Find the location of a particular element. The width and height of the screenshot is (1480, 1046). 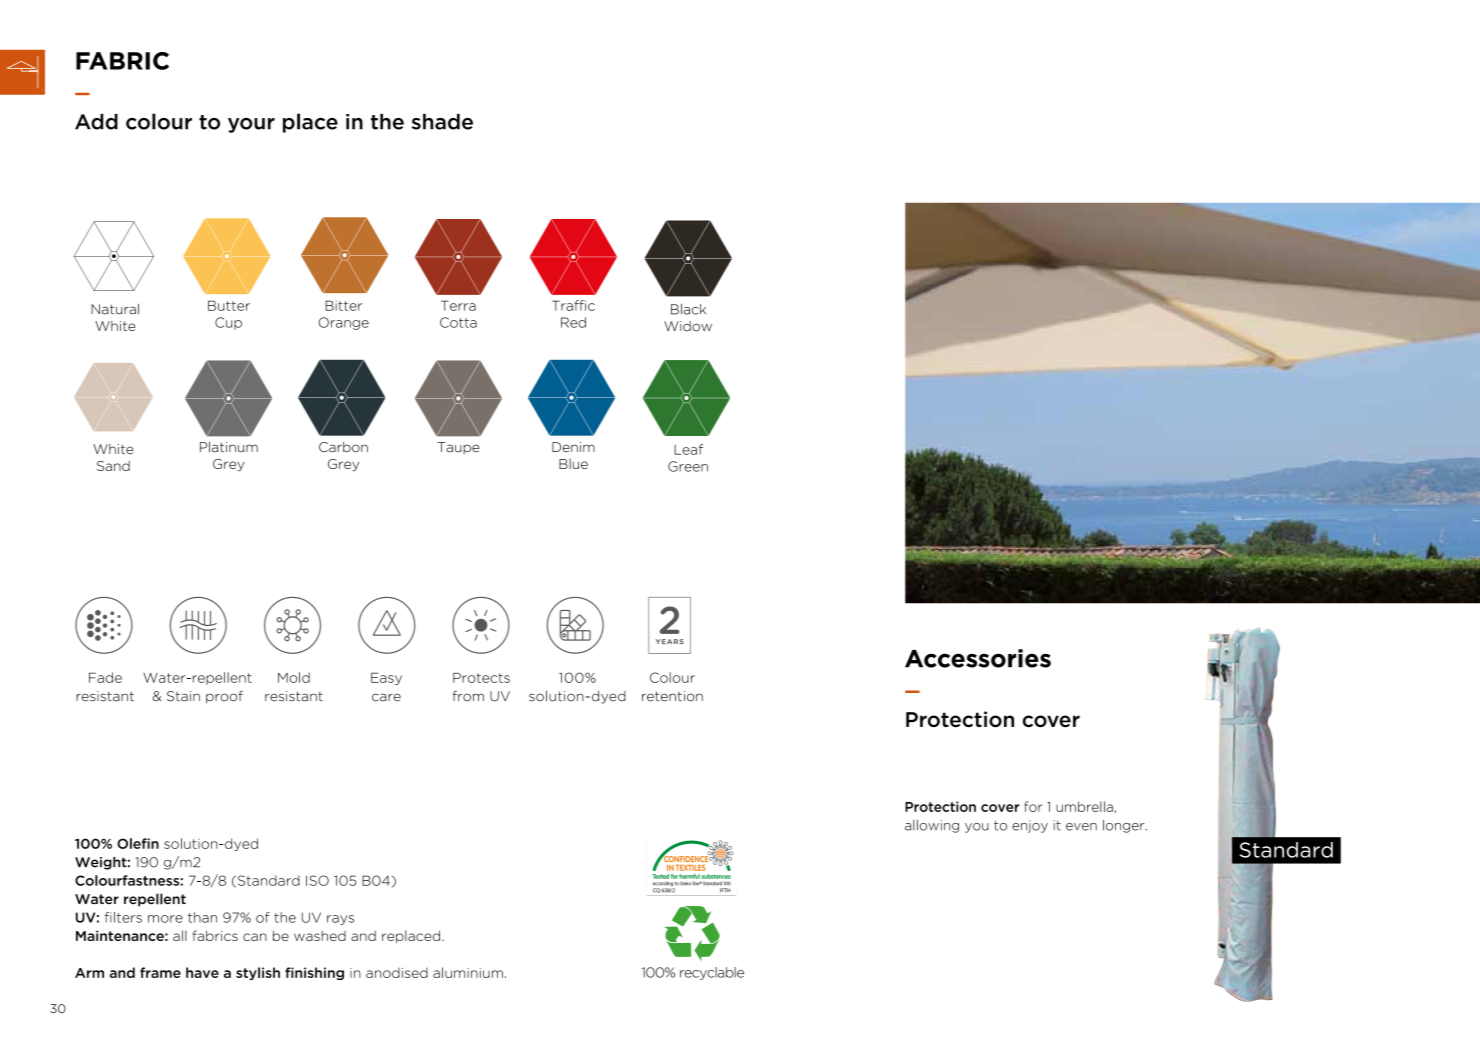

recyclable is located at coordinates (712, 973).
